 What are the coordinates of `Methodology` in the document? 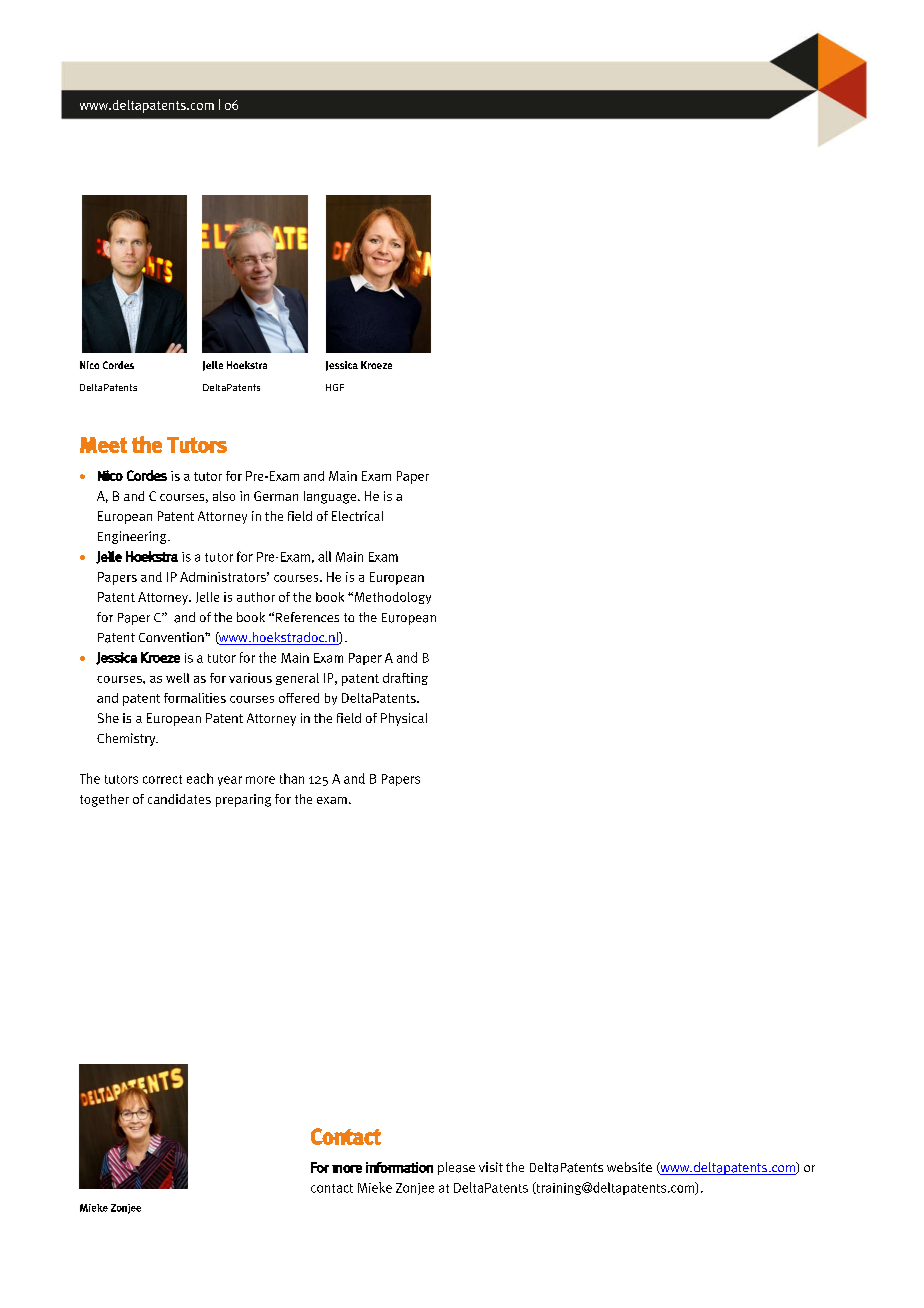 It's located at (393, 598).
